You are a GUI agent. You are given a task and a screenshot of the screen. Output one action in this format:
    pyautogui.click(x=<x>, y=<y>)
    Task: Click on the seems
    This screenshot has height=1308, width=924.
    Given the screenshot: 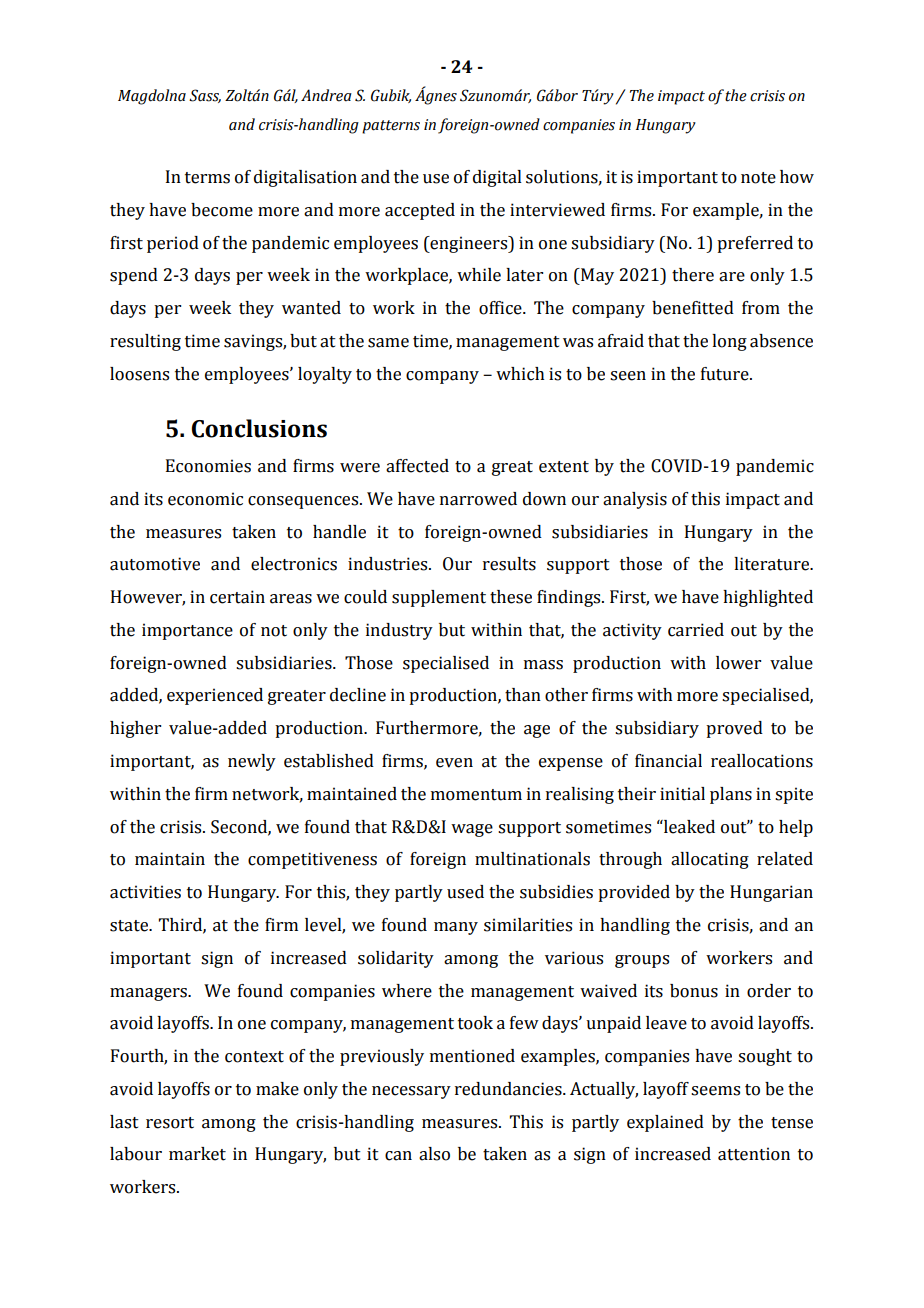 What is the action you would take?
    pyautogui.click(x=715, y=1091)
